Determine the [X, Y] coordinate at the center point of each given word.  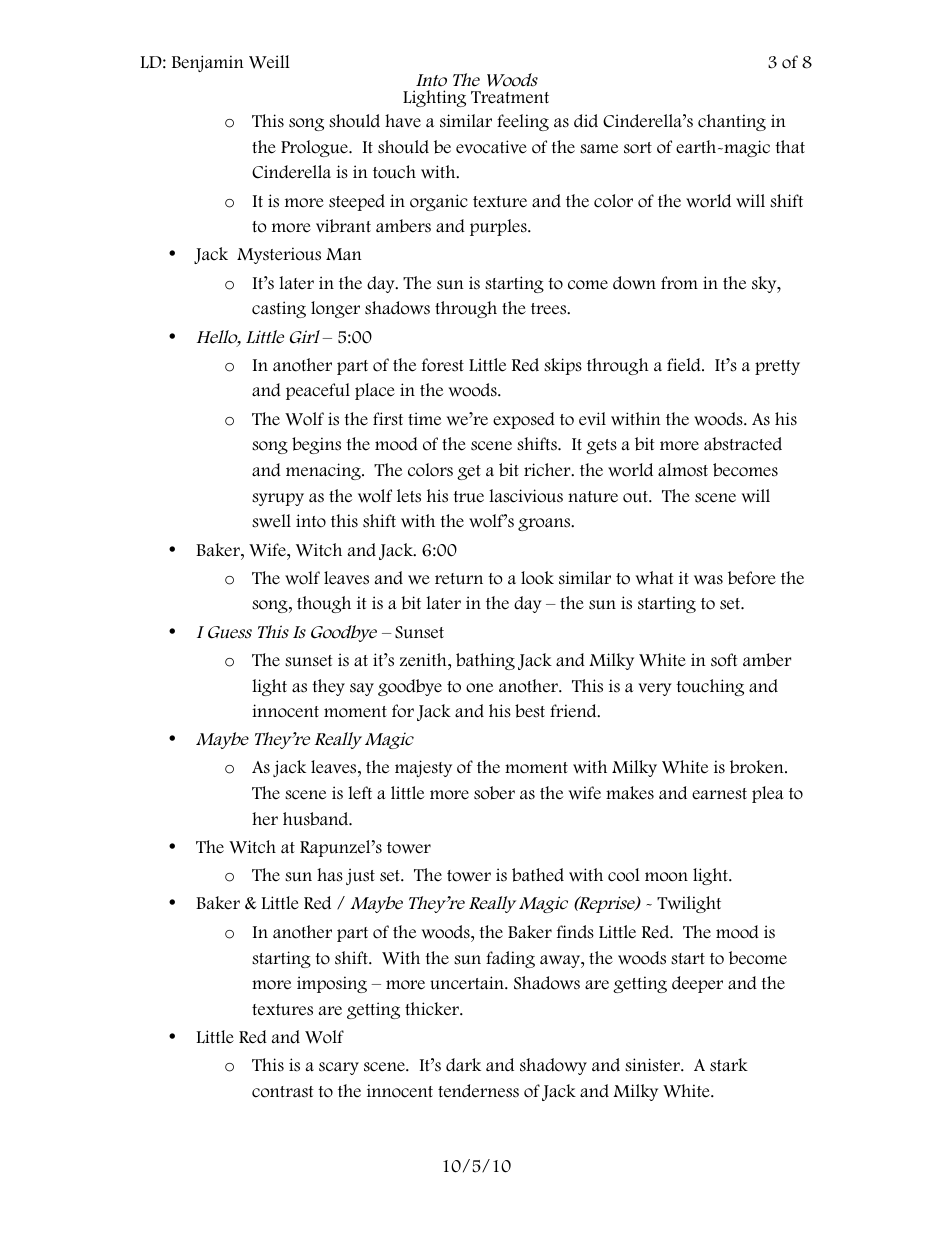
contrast [283, 1092]
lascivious [526, 496]
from [679, 283]
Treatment [510, 97]
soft [724, 660]
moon [666, 877]
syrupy [278, 499]
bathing [485, 661]
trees [550, 309]
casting [279, 309]
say [362, 689]
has [330, 875]
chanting [732, 122]
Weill [269, 62]
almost [683, 470]
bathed [538, 875]
